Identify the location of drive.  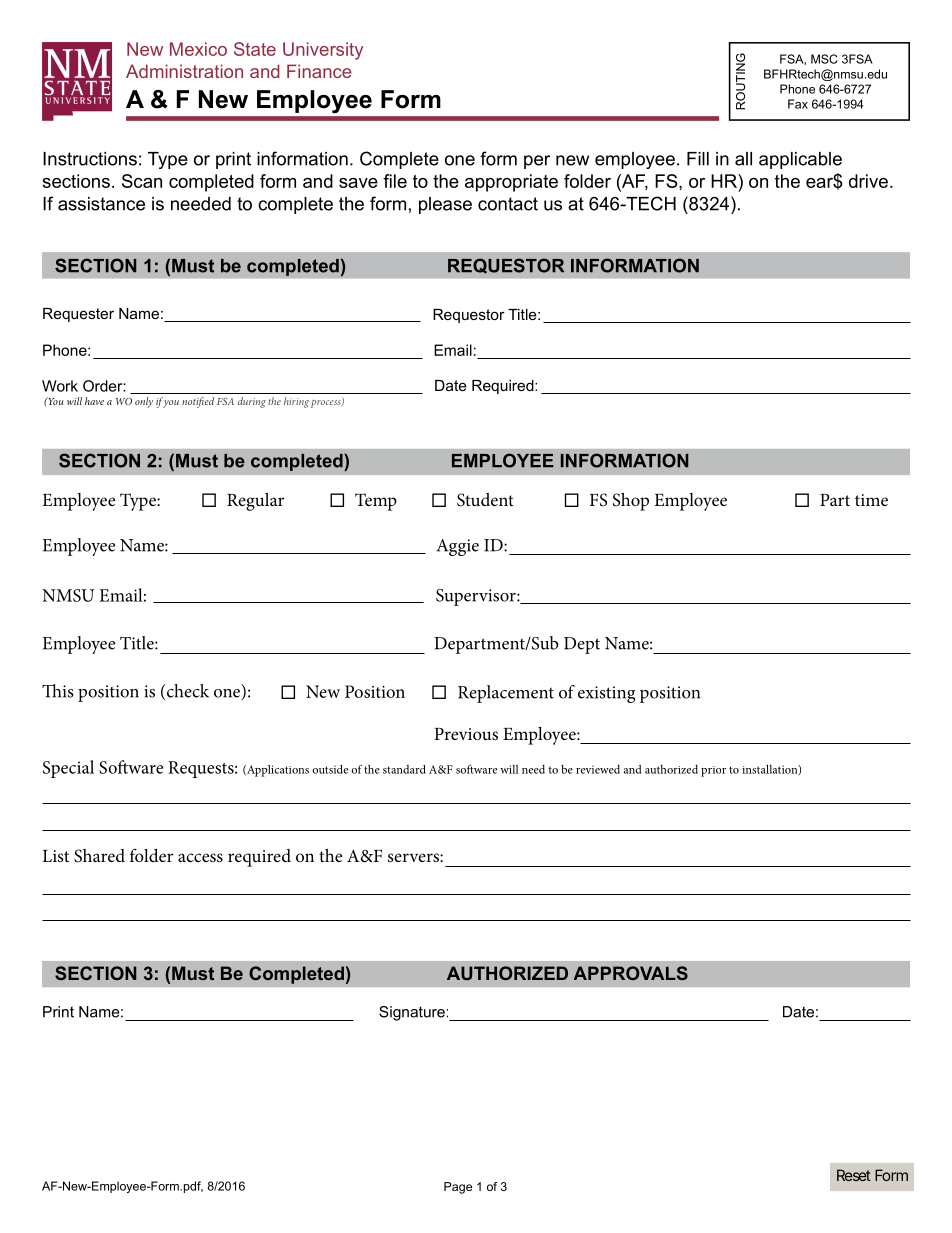
(868, 181).
